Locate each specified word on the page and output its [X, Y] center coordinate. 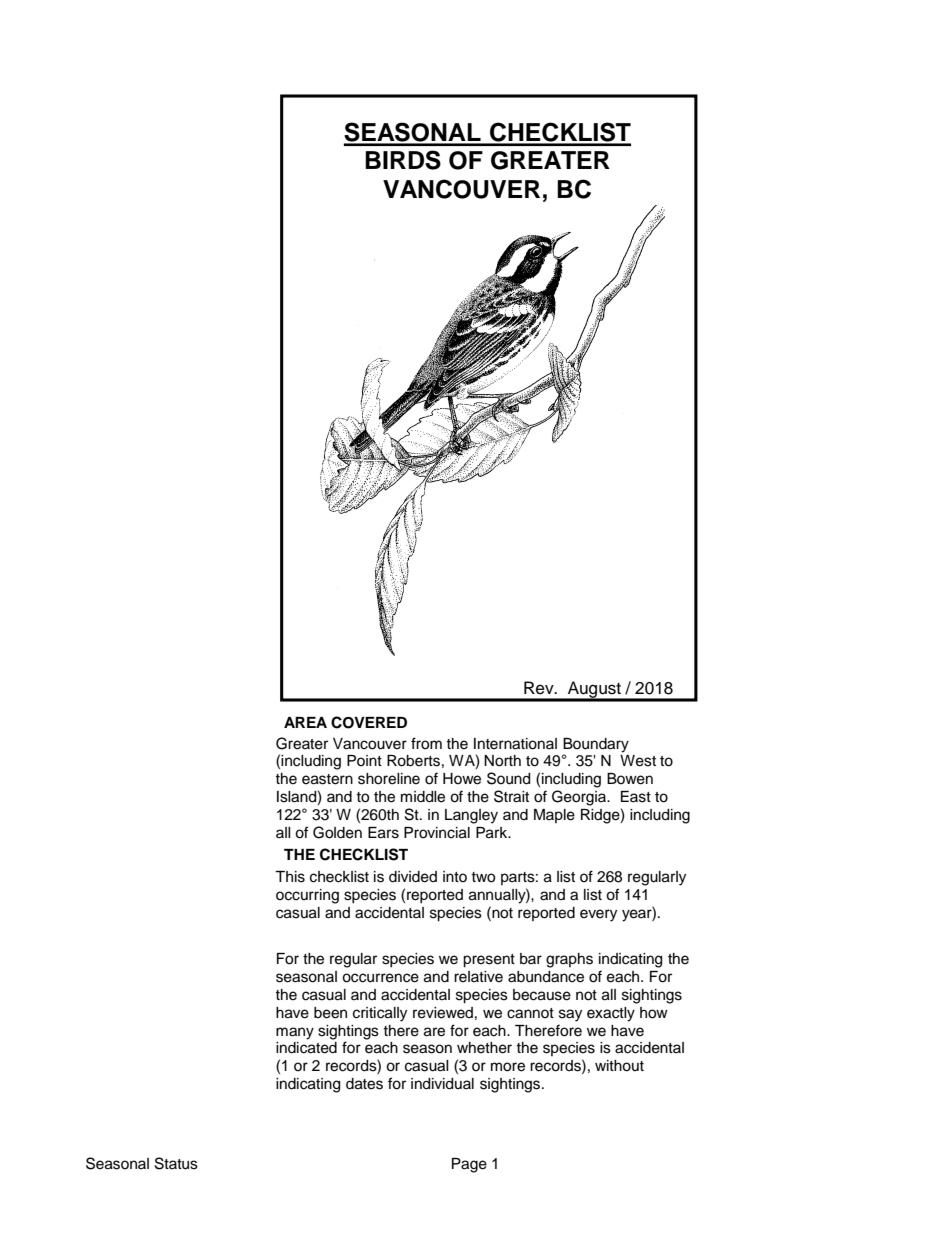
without [619, 1066]
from [426, 743]
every [598, 915]
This [290, 877]
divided [413, 877]
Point [364, 760]
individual [442, 1084]
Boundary [596, 745]
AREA [305, 722]
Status [176, 1163]
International [515, 744]
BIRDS [403, 160]
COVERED [369, 722]
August [594, 691]
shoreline [389, 779]
